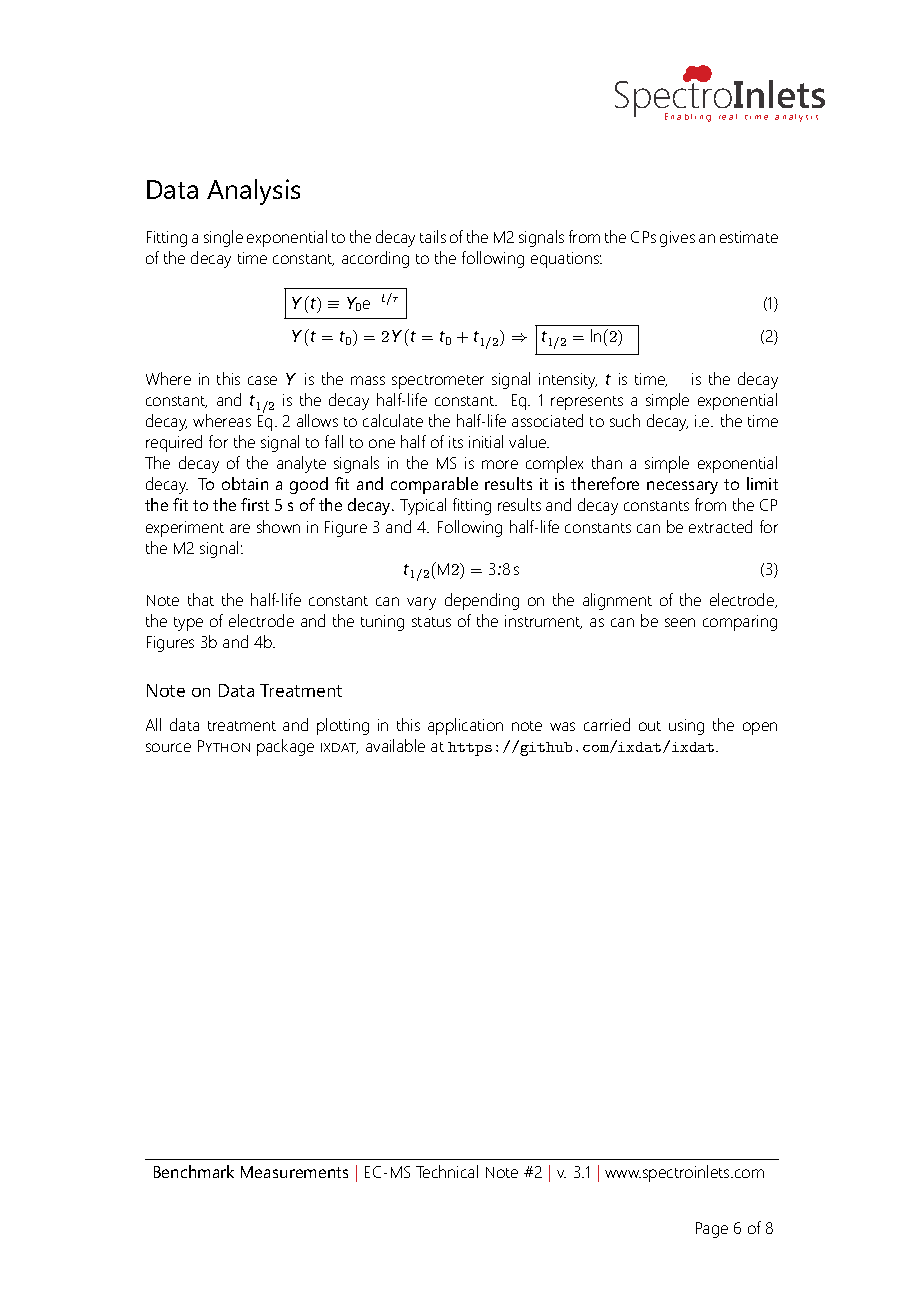 This page has width=924, height=1308. What do you see at coordinates (456, 442) in the page?
I see `its` at bounding box center [456, 442].
